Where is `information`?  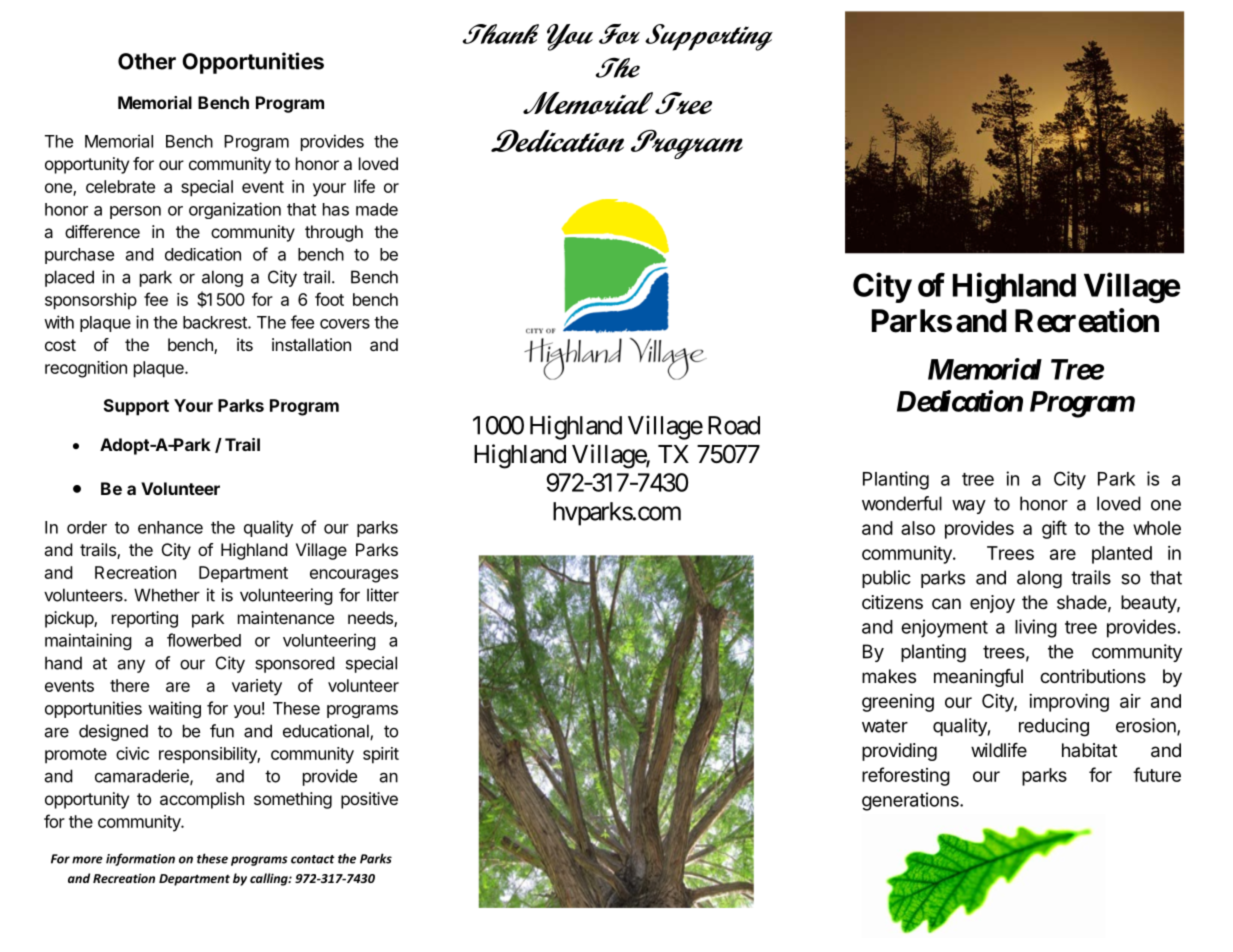
information is located at coordinates (140, 859).
